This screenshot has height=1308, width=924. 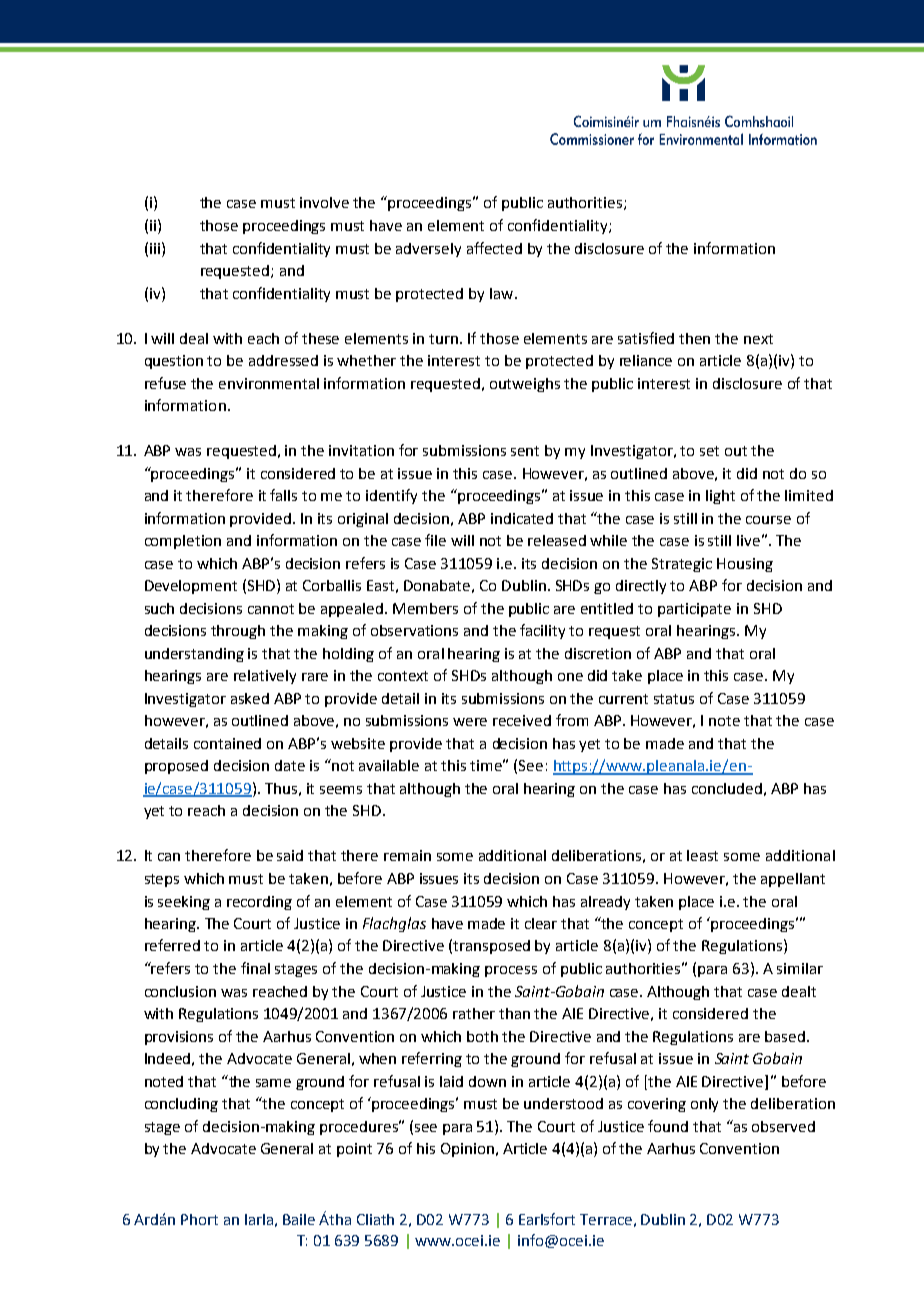 I want to click on iii, so click(x=155, y=248).
